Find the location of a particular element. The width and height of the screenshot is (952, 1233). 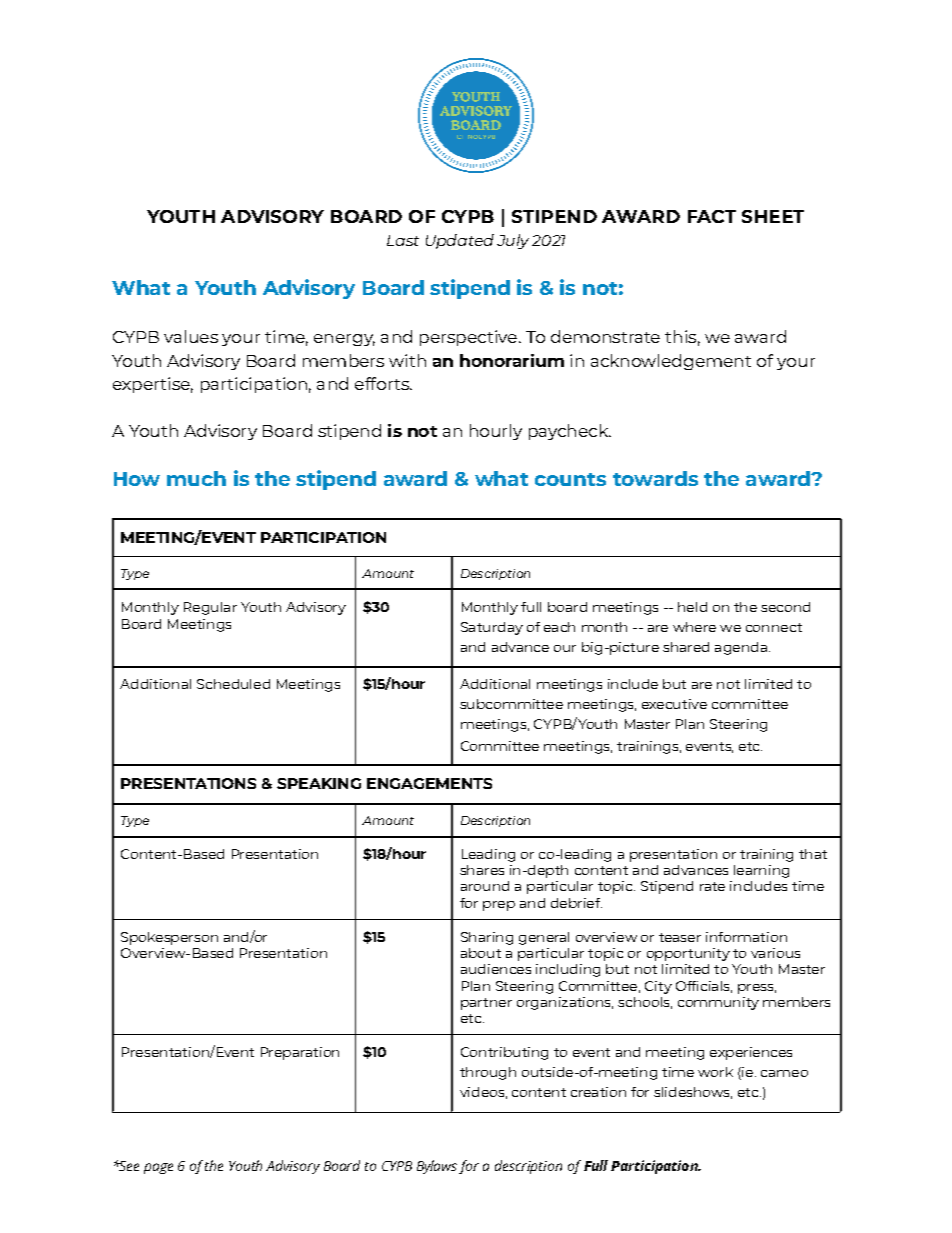

Updated is located at coordinates (460, 241).
